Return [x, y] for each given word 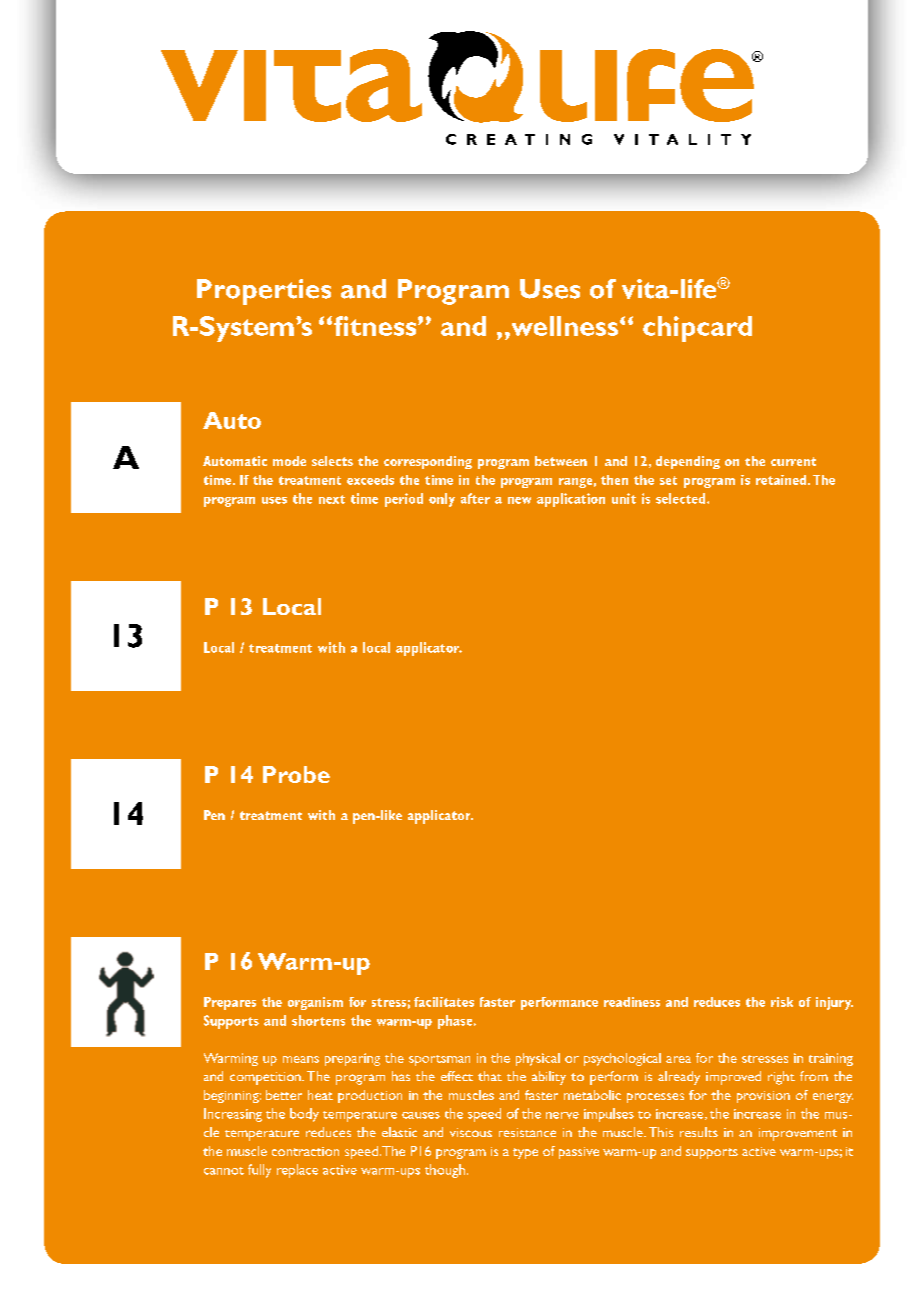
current [793, 461]
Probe [296, 774]
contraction [305, 1151]
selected [682, 498]
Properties [264, 292]
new [519, 500]
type [525, 1153]
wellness [563, 326]
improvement [798, 1134]
